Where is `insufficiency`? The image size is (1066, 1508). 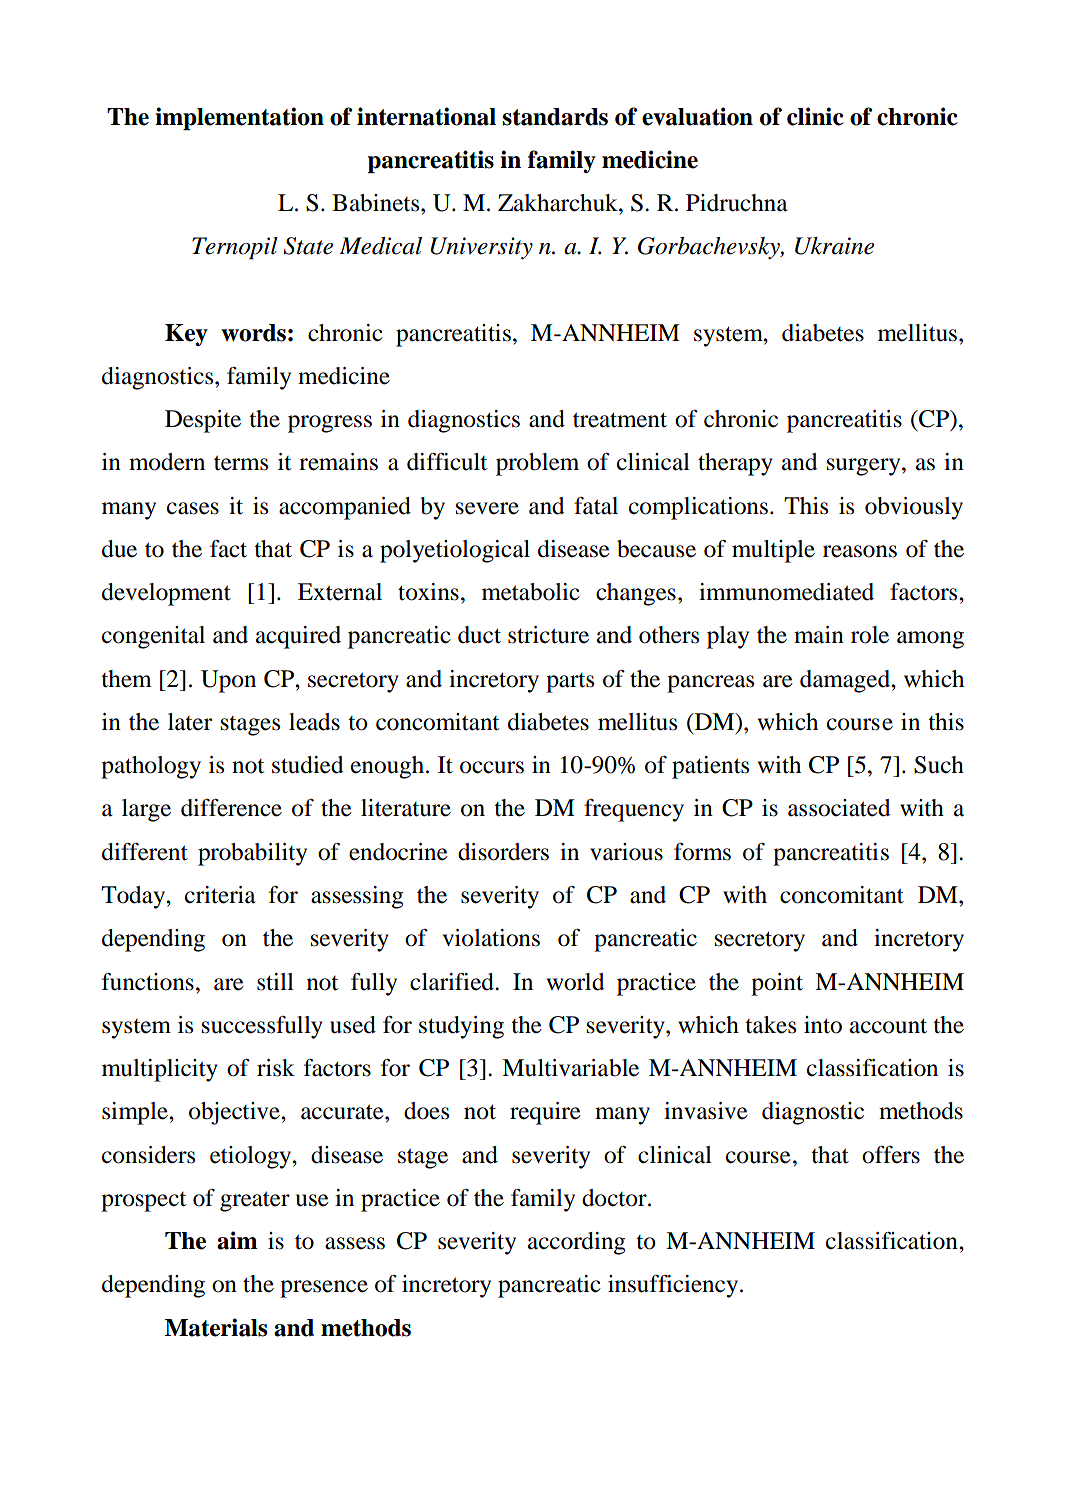
insufficiency is located at coordinates (673, 1286).
